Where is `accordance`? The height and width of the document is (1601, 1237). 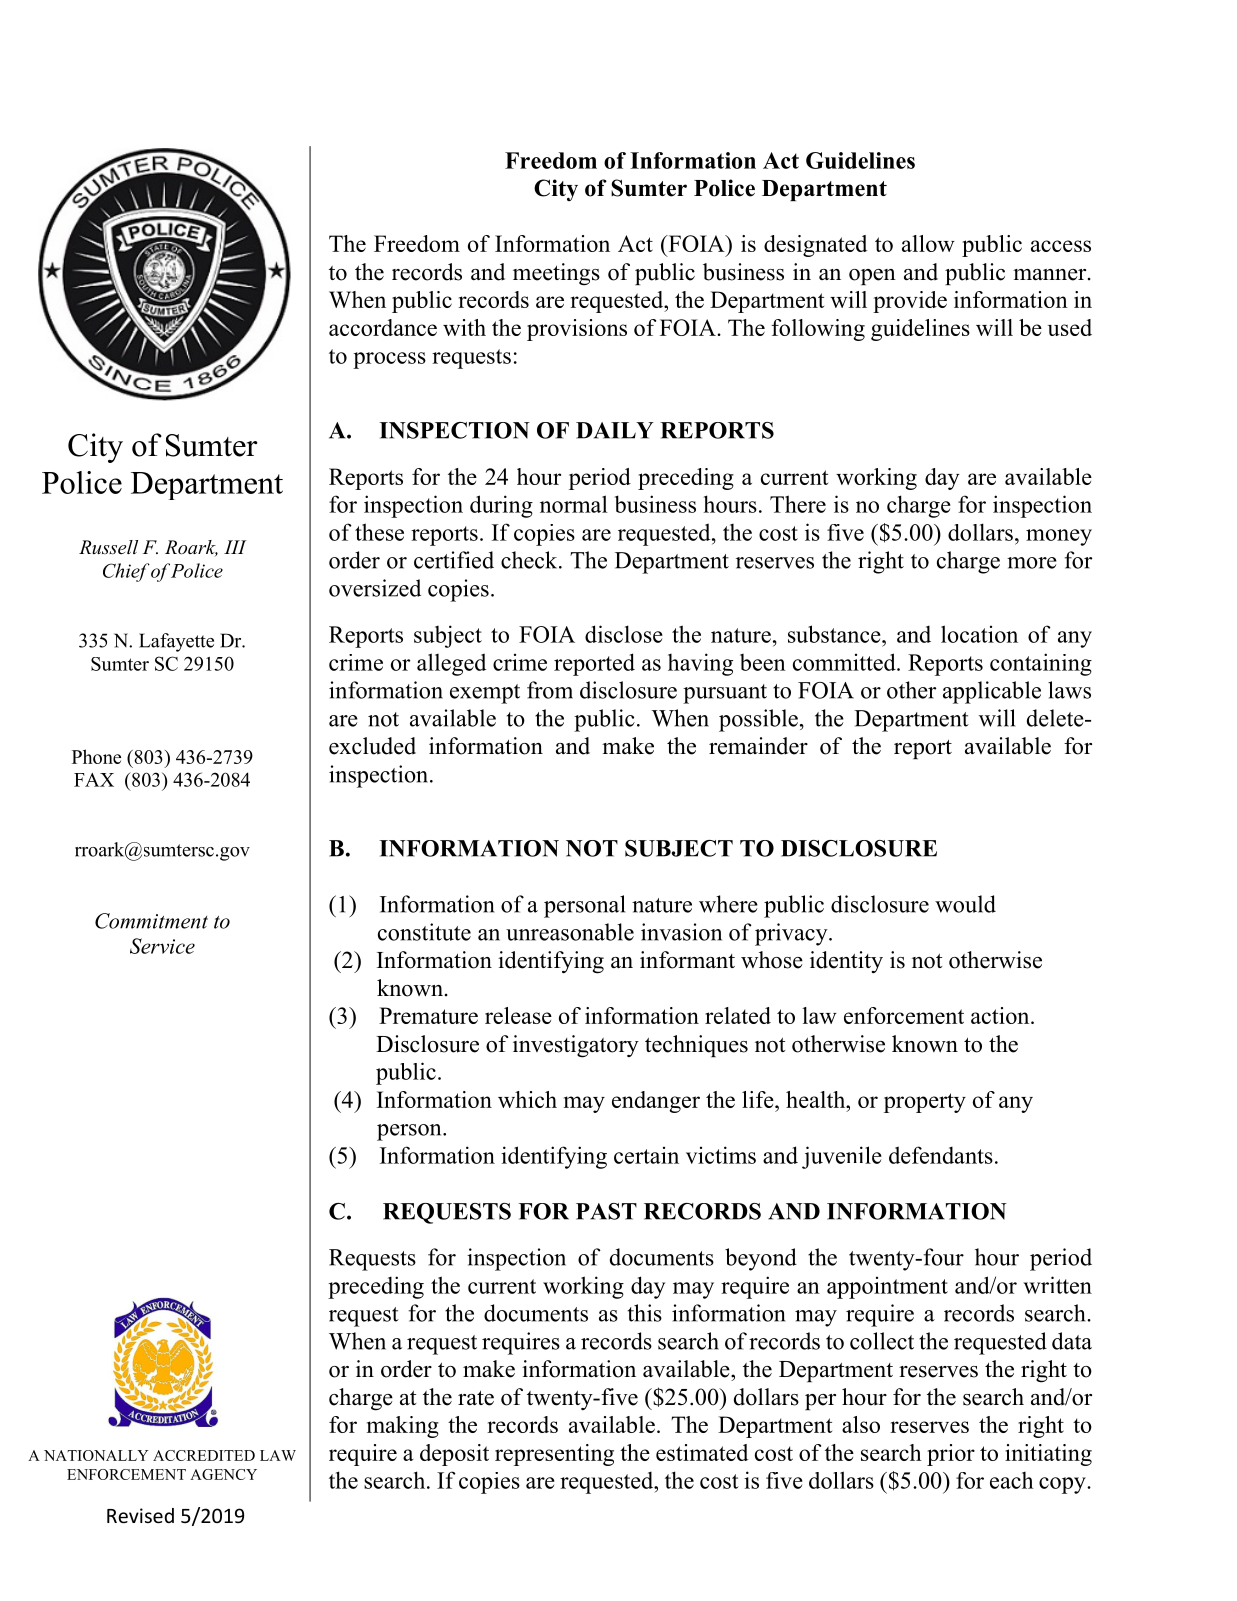
accordance is located at coordinates (383, 327).
